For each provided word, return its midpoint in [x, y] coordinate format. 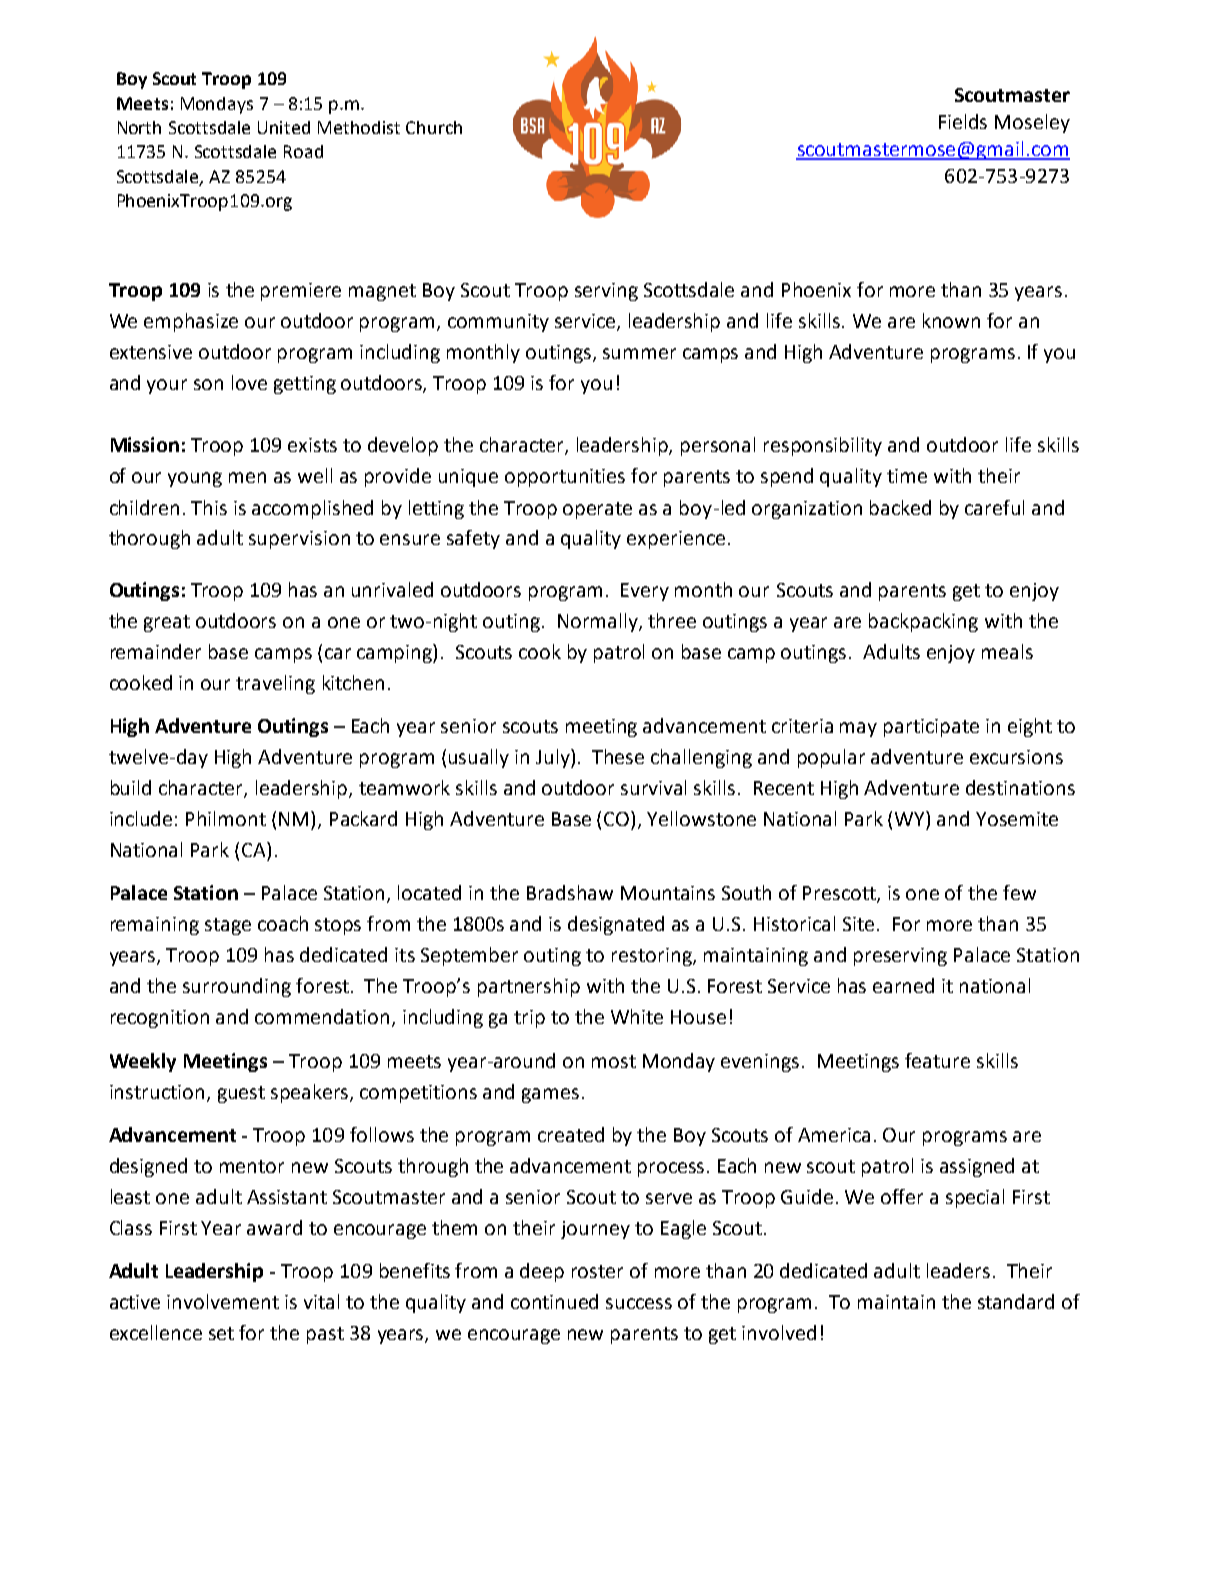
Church [434, 127]
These [618, 756]
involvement [223, 1301]
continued [554, 1301]
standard [1016, 1301]
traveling [275, 684]
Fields [963, 121]
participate [931, 728]
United [284, 127]
